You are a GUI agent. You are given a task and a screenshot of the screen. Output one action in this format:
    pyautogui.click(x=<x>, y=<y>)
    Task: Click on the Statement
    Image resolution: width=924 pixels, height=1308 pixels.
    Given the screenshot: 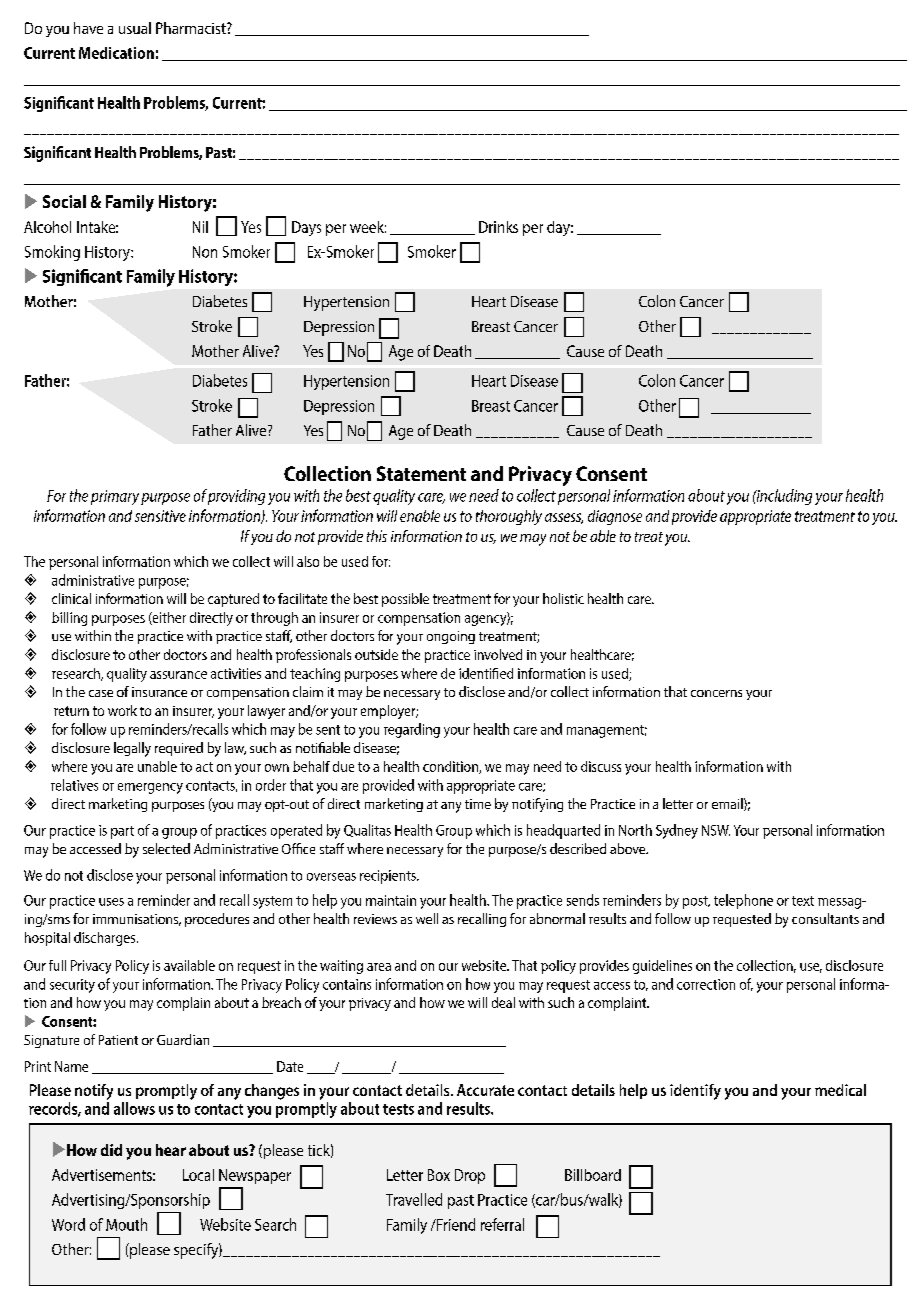 What is the action you would take?
    pyautogui.click(x=421, y=473)
